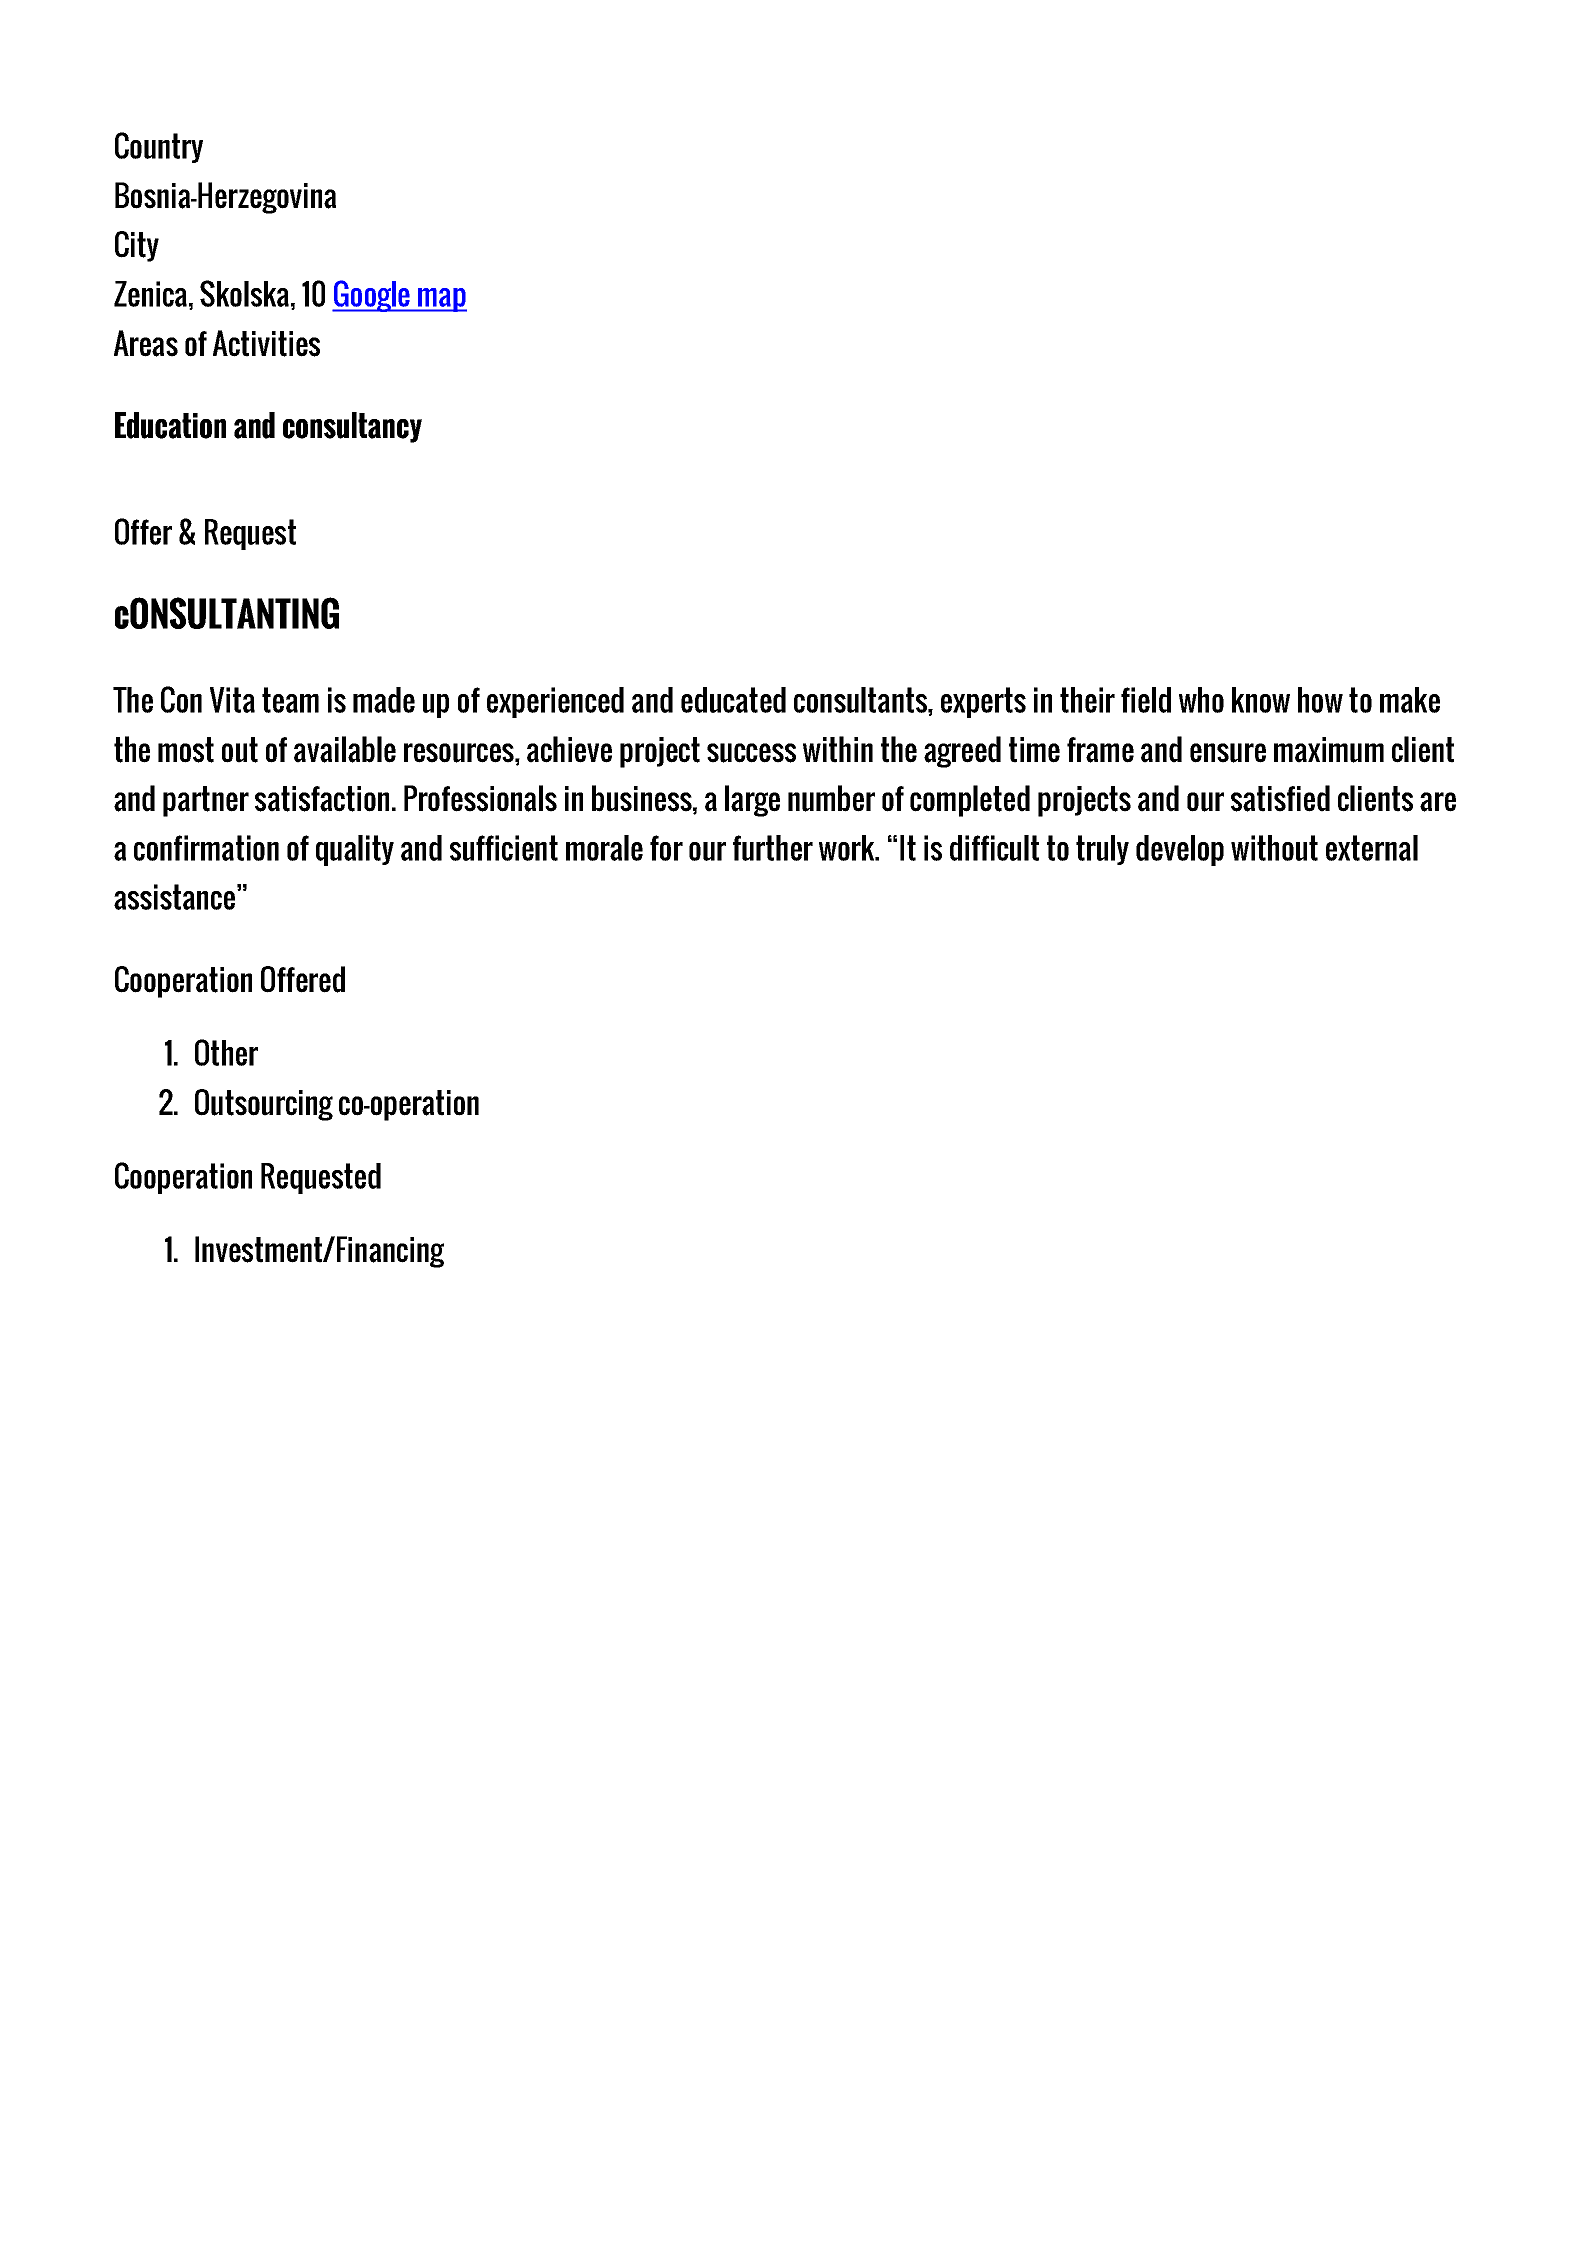 The height and width of the screenshot is (2247, 1589). What do you see at coordinates (372, 296) in the screenshot?
I see `Google` at bounding box center [372, 296].
